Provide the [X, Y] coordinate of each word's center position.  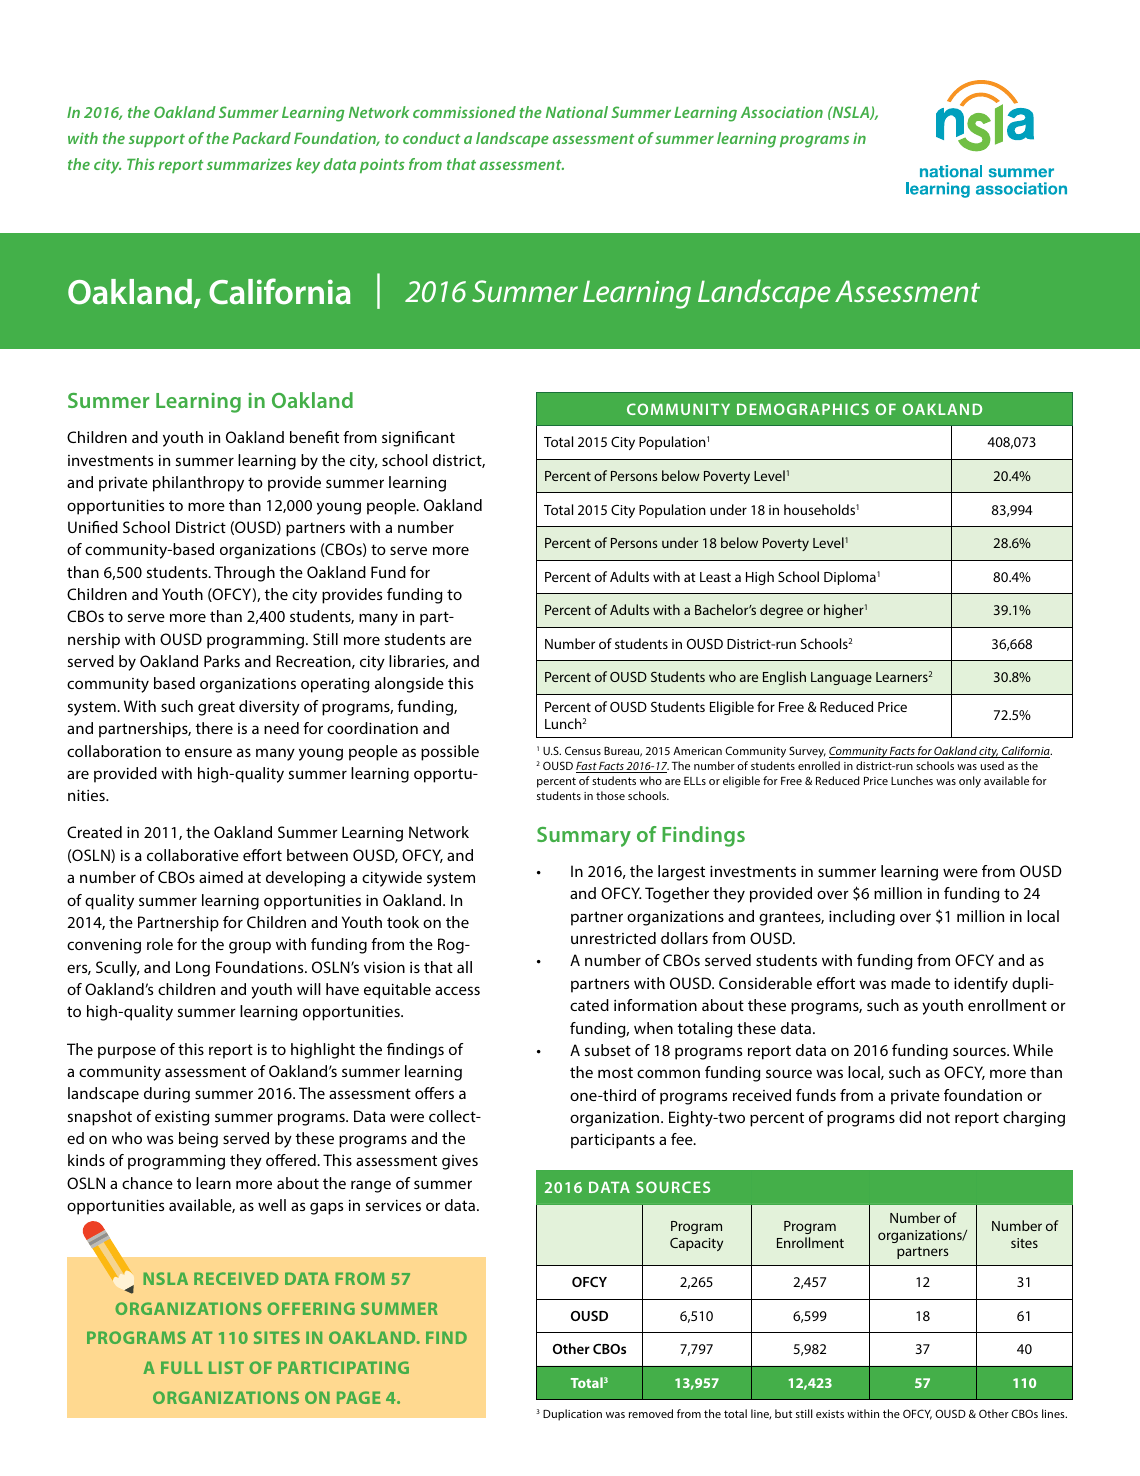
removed [651, 1413]
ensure [208, 752]
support [157, 140]
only [970, 782]
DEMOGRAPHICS [803, 409]
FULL [182, 1367]
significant [418, 439]
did [910, 1117]
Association [782, 112]
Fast [587, 767]
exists [830, 1414]
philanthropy [198, 484]
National [577, 112]
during [167, 1095]
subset [608, 1050]
